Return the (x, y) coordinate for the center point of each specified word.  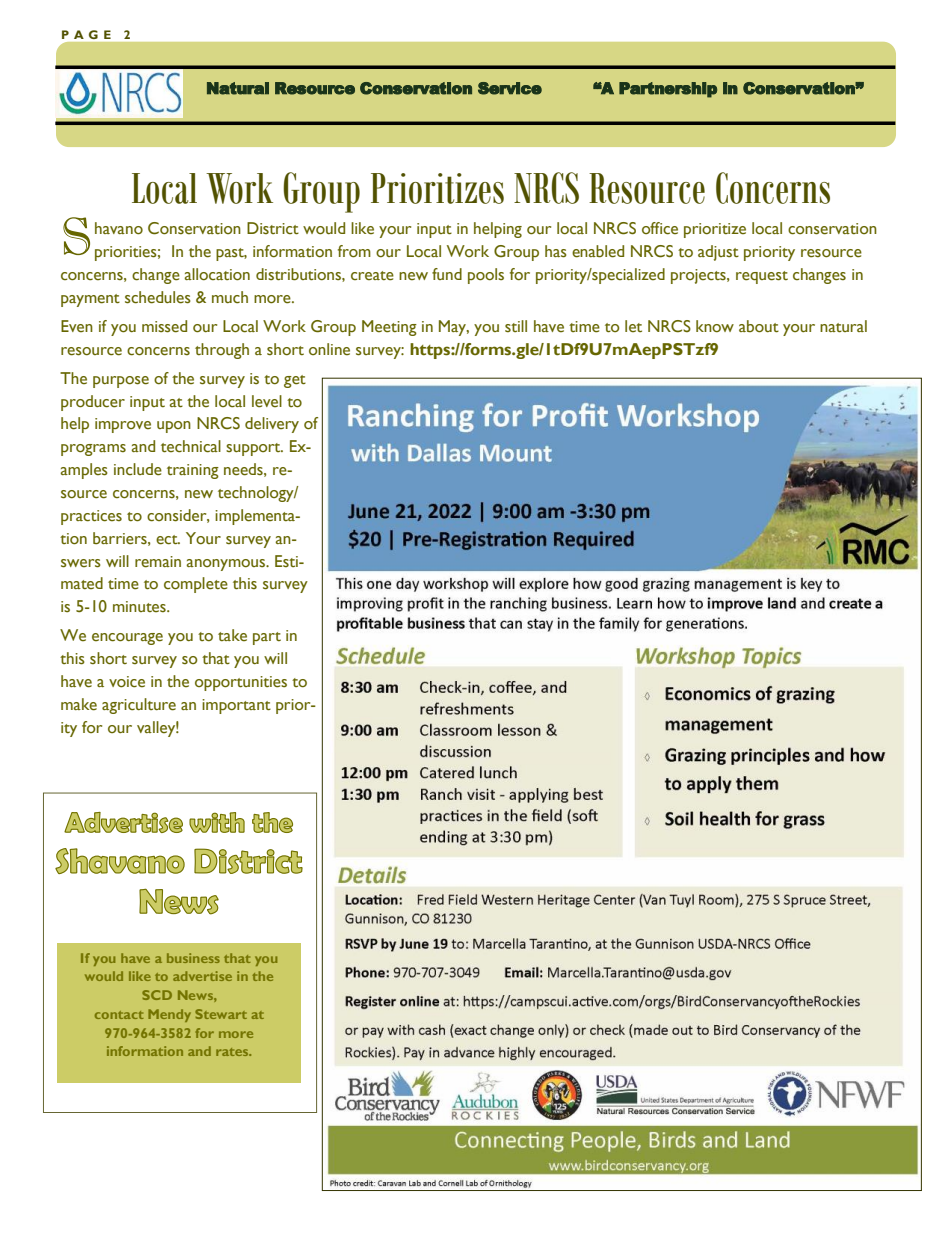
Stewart (221, 1014)
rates (233, 1052)
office (660, 228)
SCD (157, 995)
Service (510, 88)
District (273, 228)
